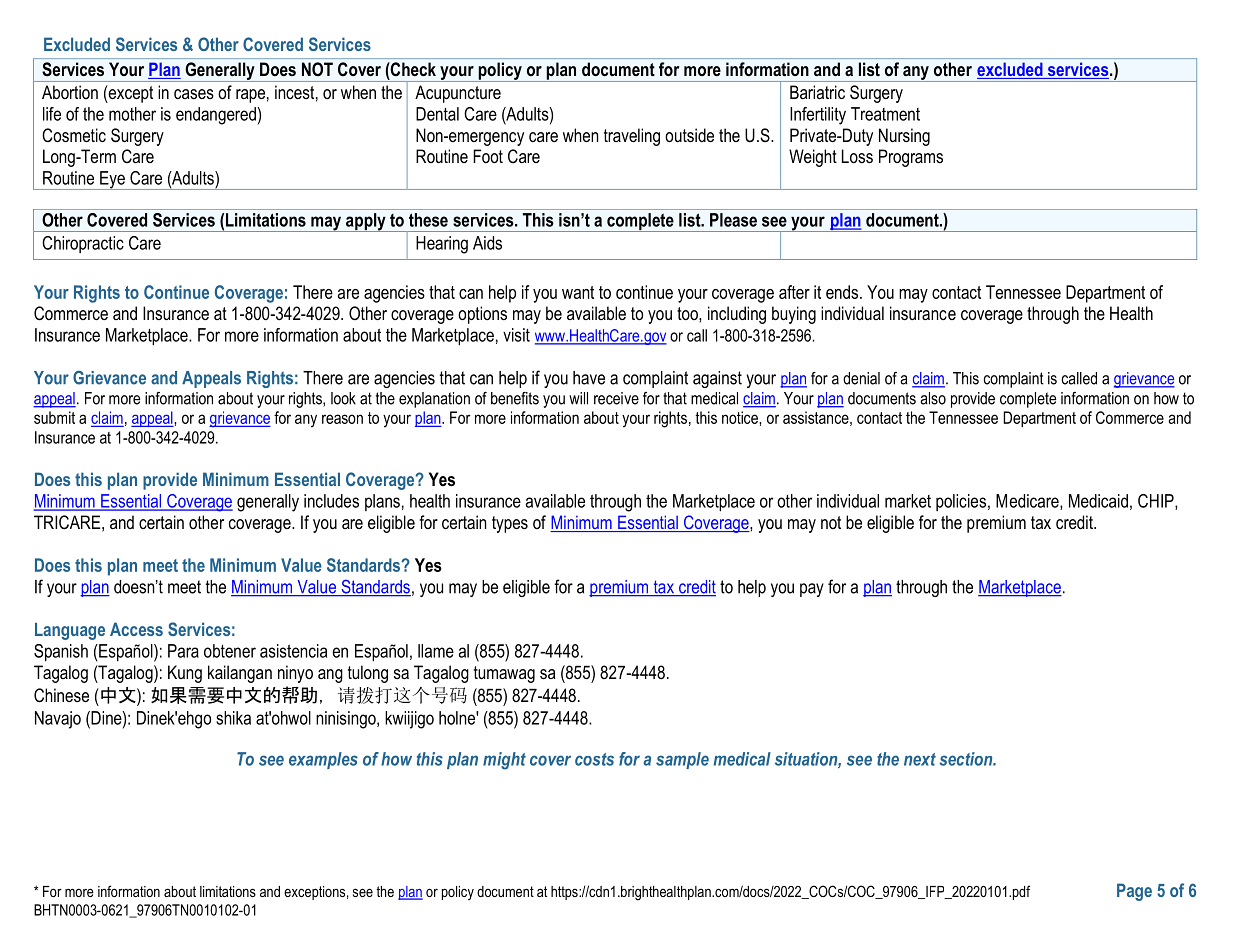 The height and width of the screenshot is (952, 1233). Describe the element at coordinates (1098, 501) in the screenshot. I see `Medicaid` at that location.
